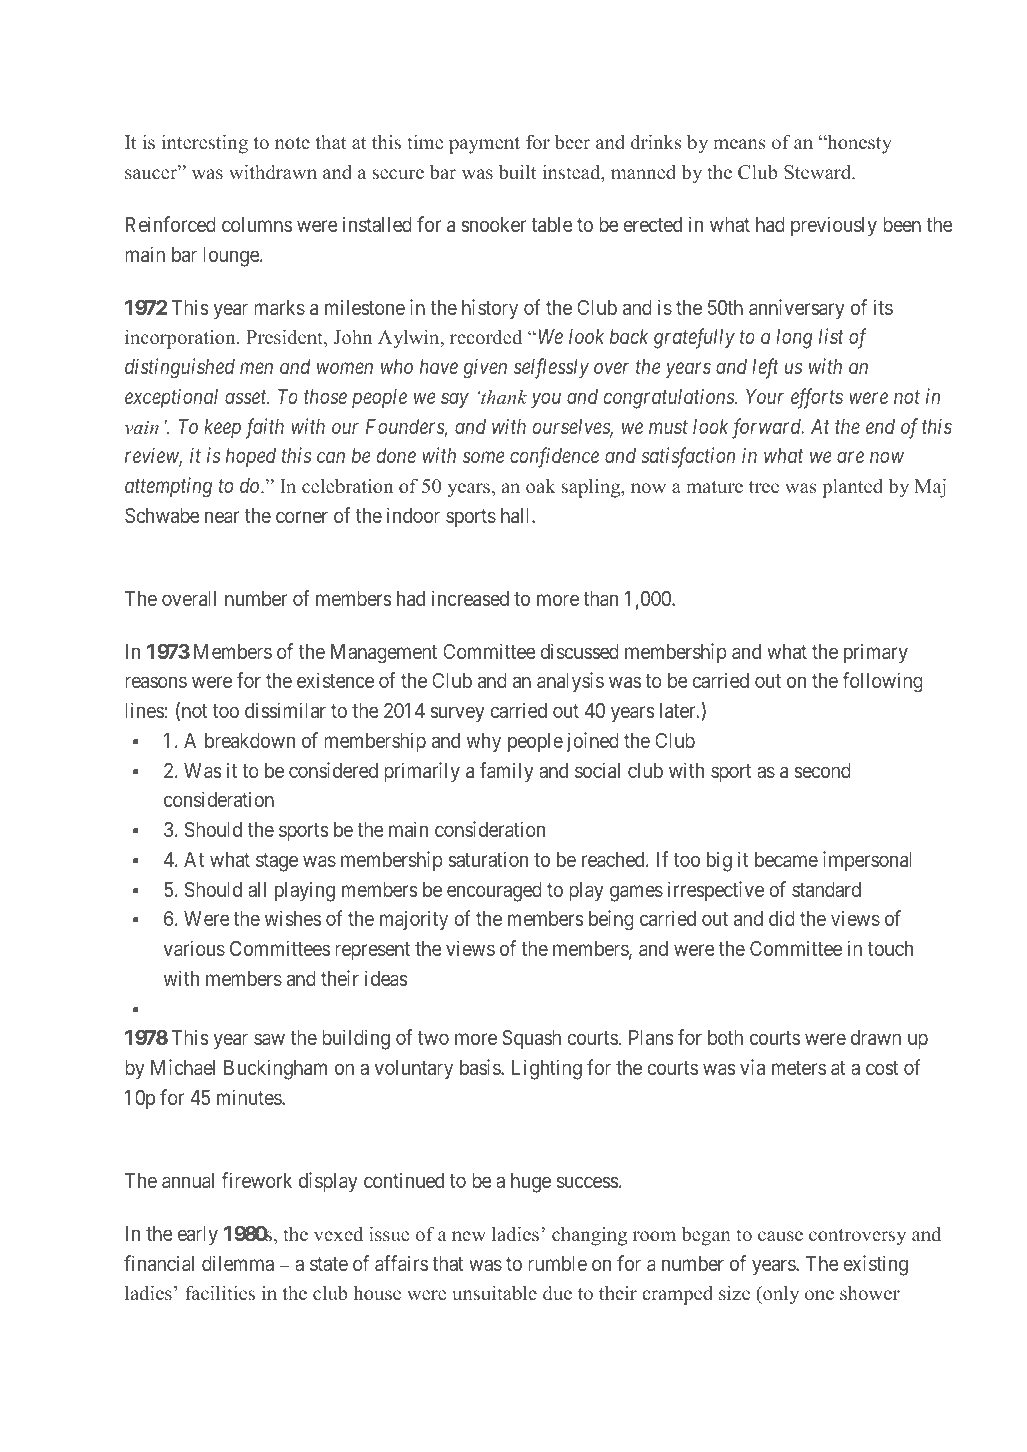 Image resolution: width=1027 pixels, height=1452 pixels. What do you see at coordinates (204, 144) in the image?
I see `interesting` at bounding box center [204, 144].
